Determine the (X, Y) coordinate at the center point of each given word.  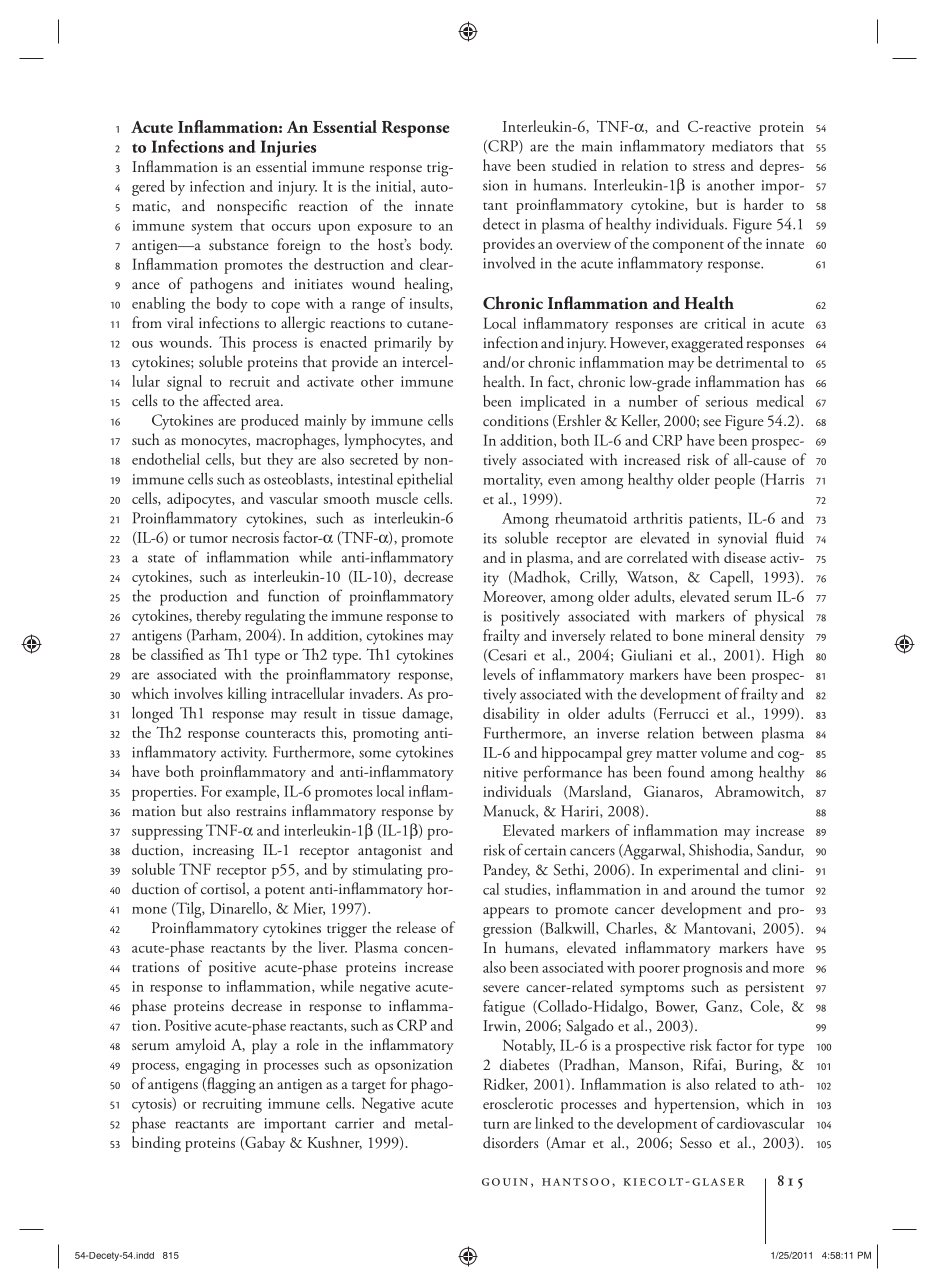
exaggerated (707, 344)
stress (709, 167)
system (212, 229)
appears (506, 912)
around (713, 889)
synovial (742, 539)
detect (501, 224)
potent (285, 892)
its (490, 538)
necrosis (255, 538)
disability (511, 715)
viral (180, 322)
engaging (212, 1066)
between (727, 733)
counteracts (280, 734)
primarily (403, 344)
